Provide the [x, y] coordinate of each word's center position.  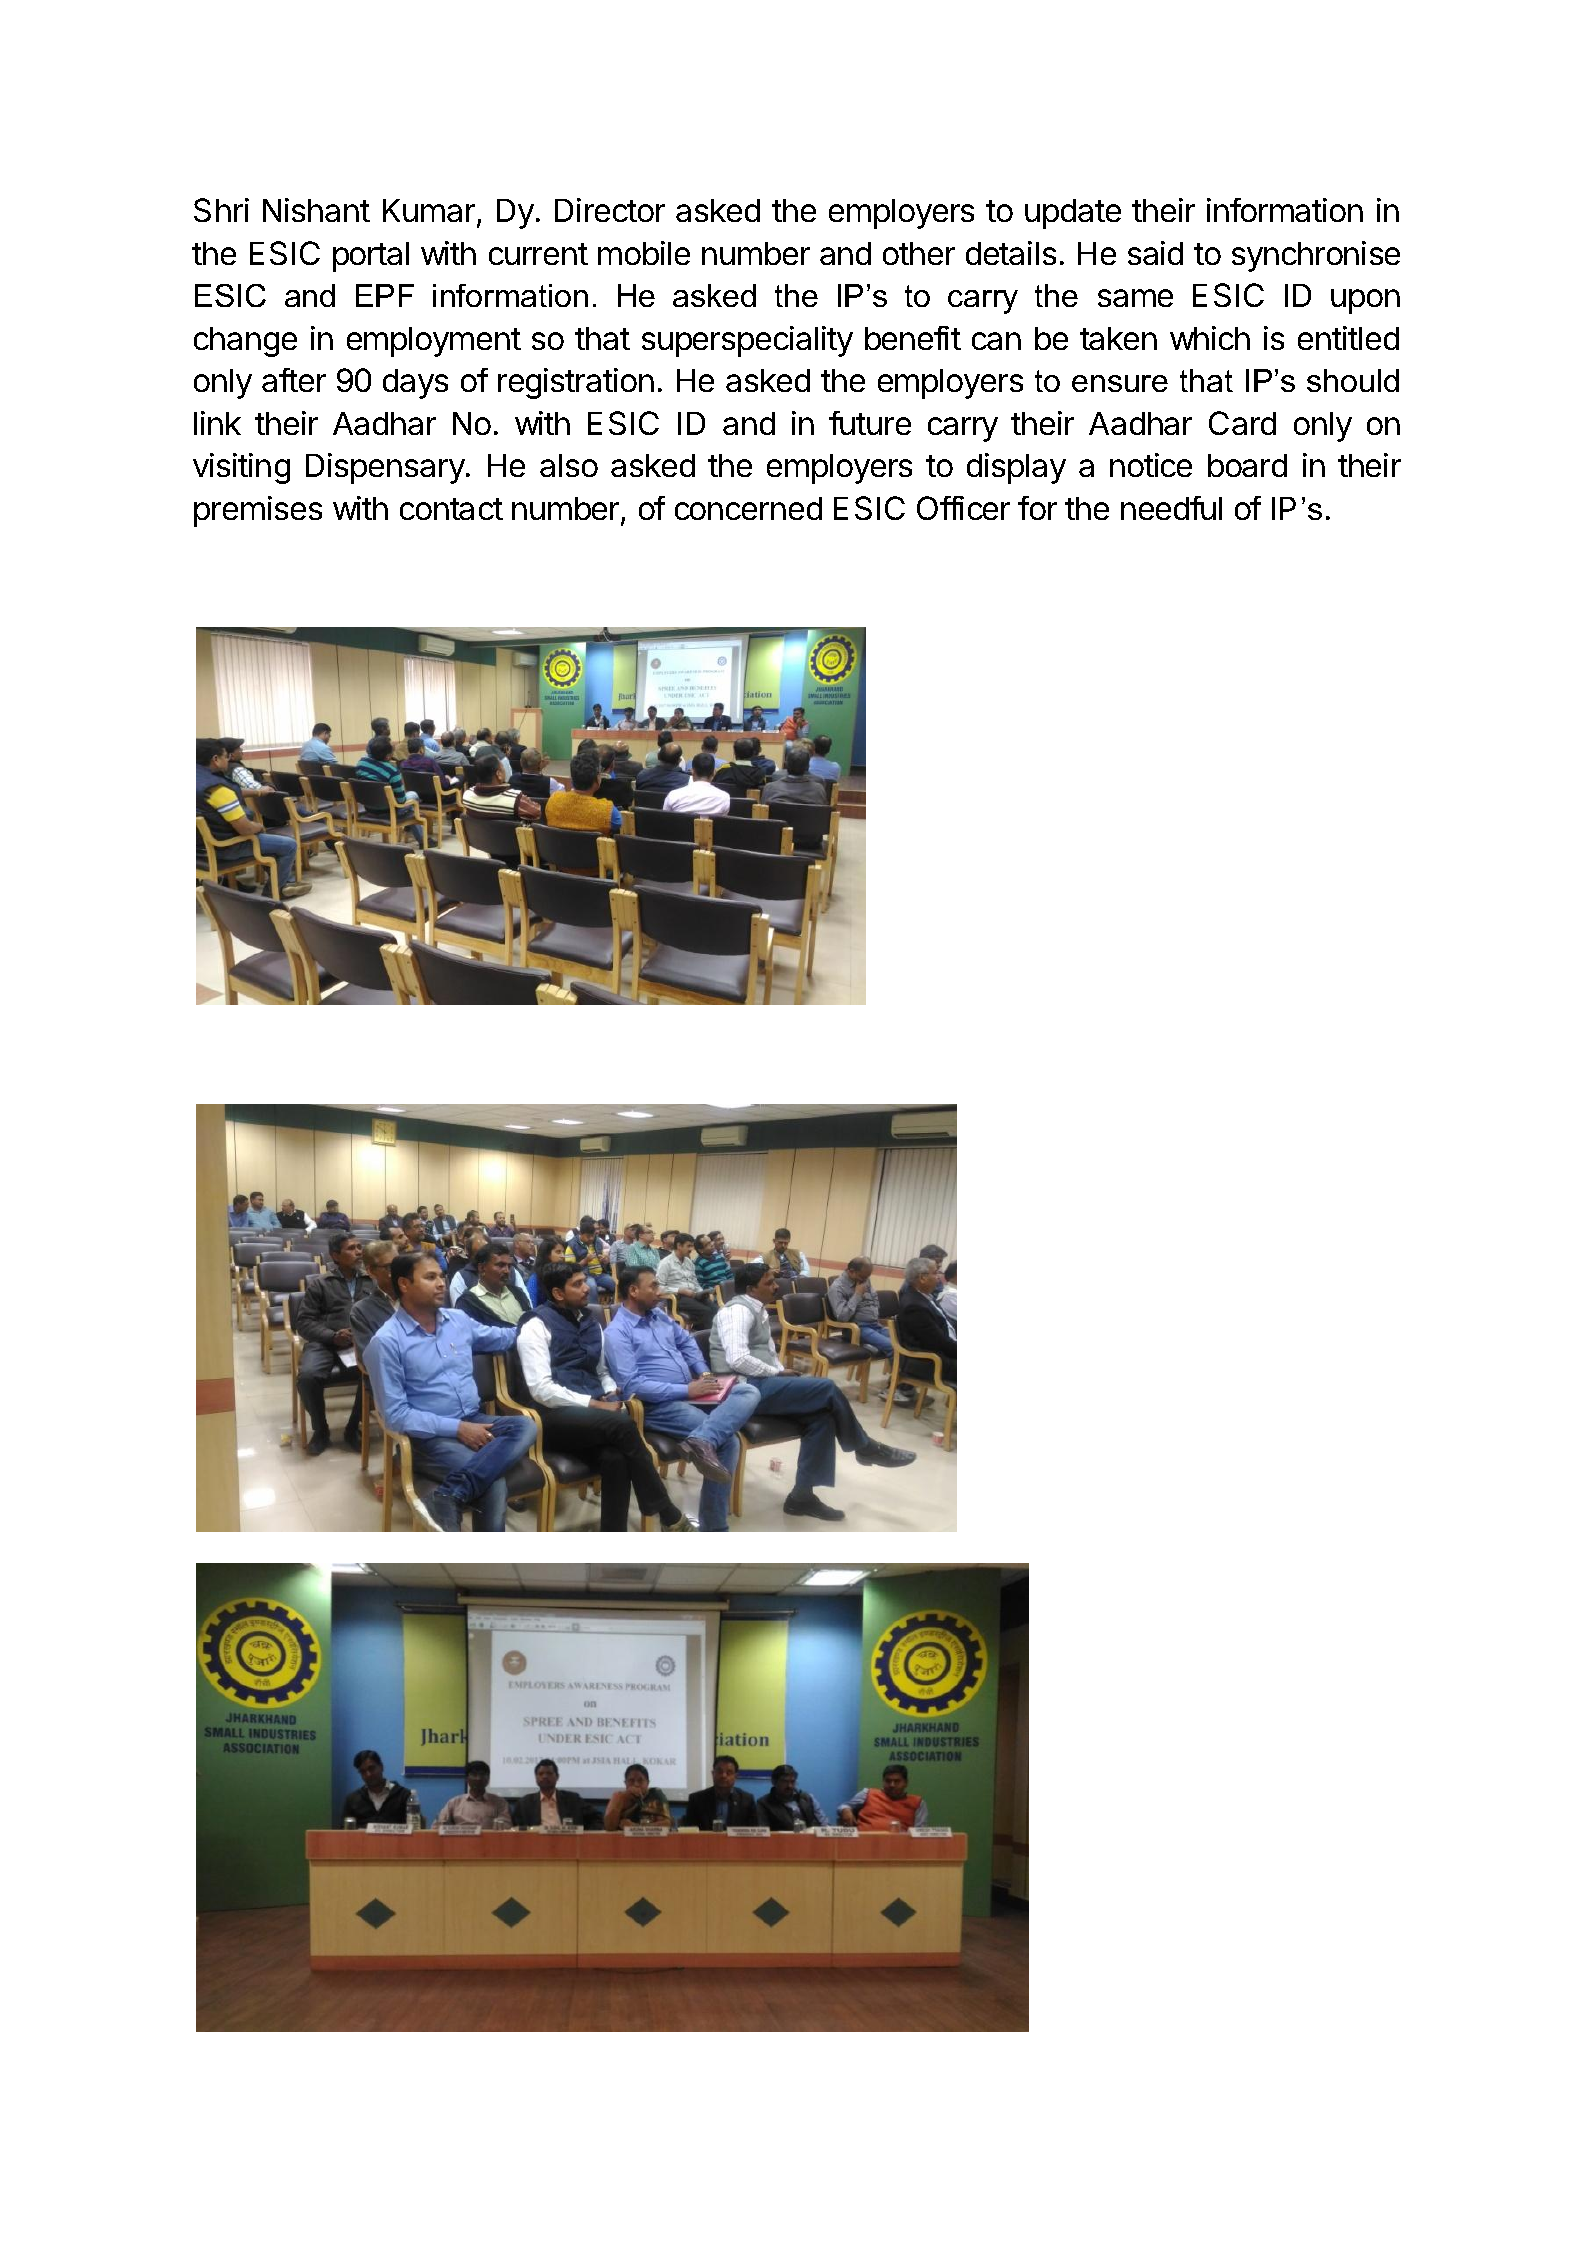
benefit [913, 338]
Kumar [429, 210]
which [1210, 338]
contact [451, 509]
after [294, 380]
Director [610, 210]
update [1073, 214]
